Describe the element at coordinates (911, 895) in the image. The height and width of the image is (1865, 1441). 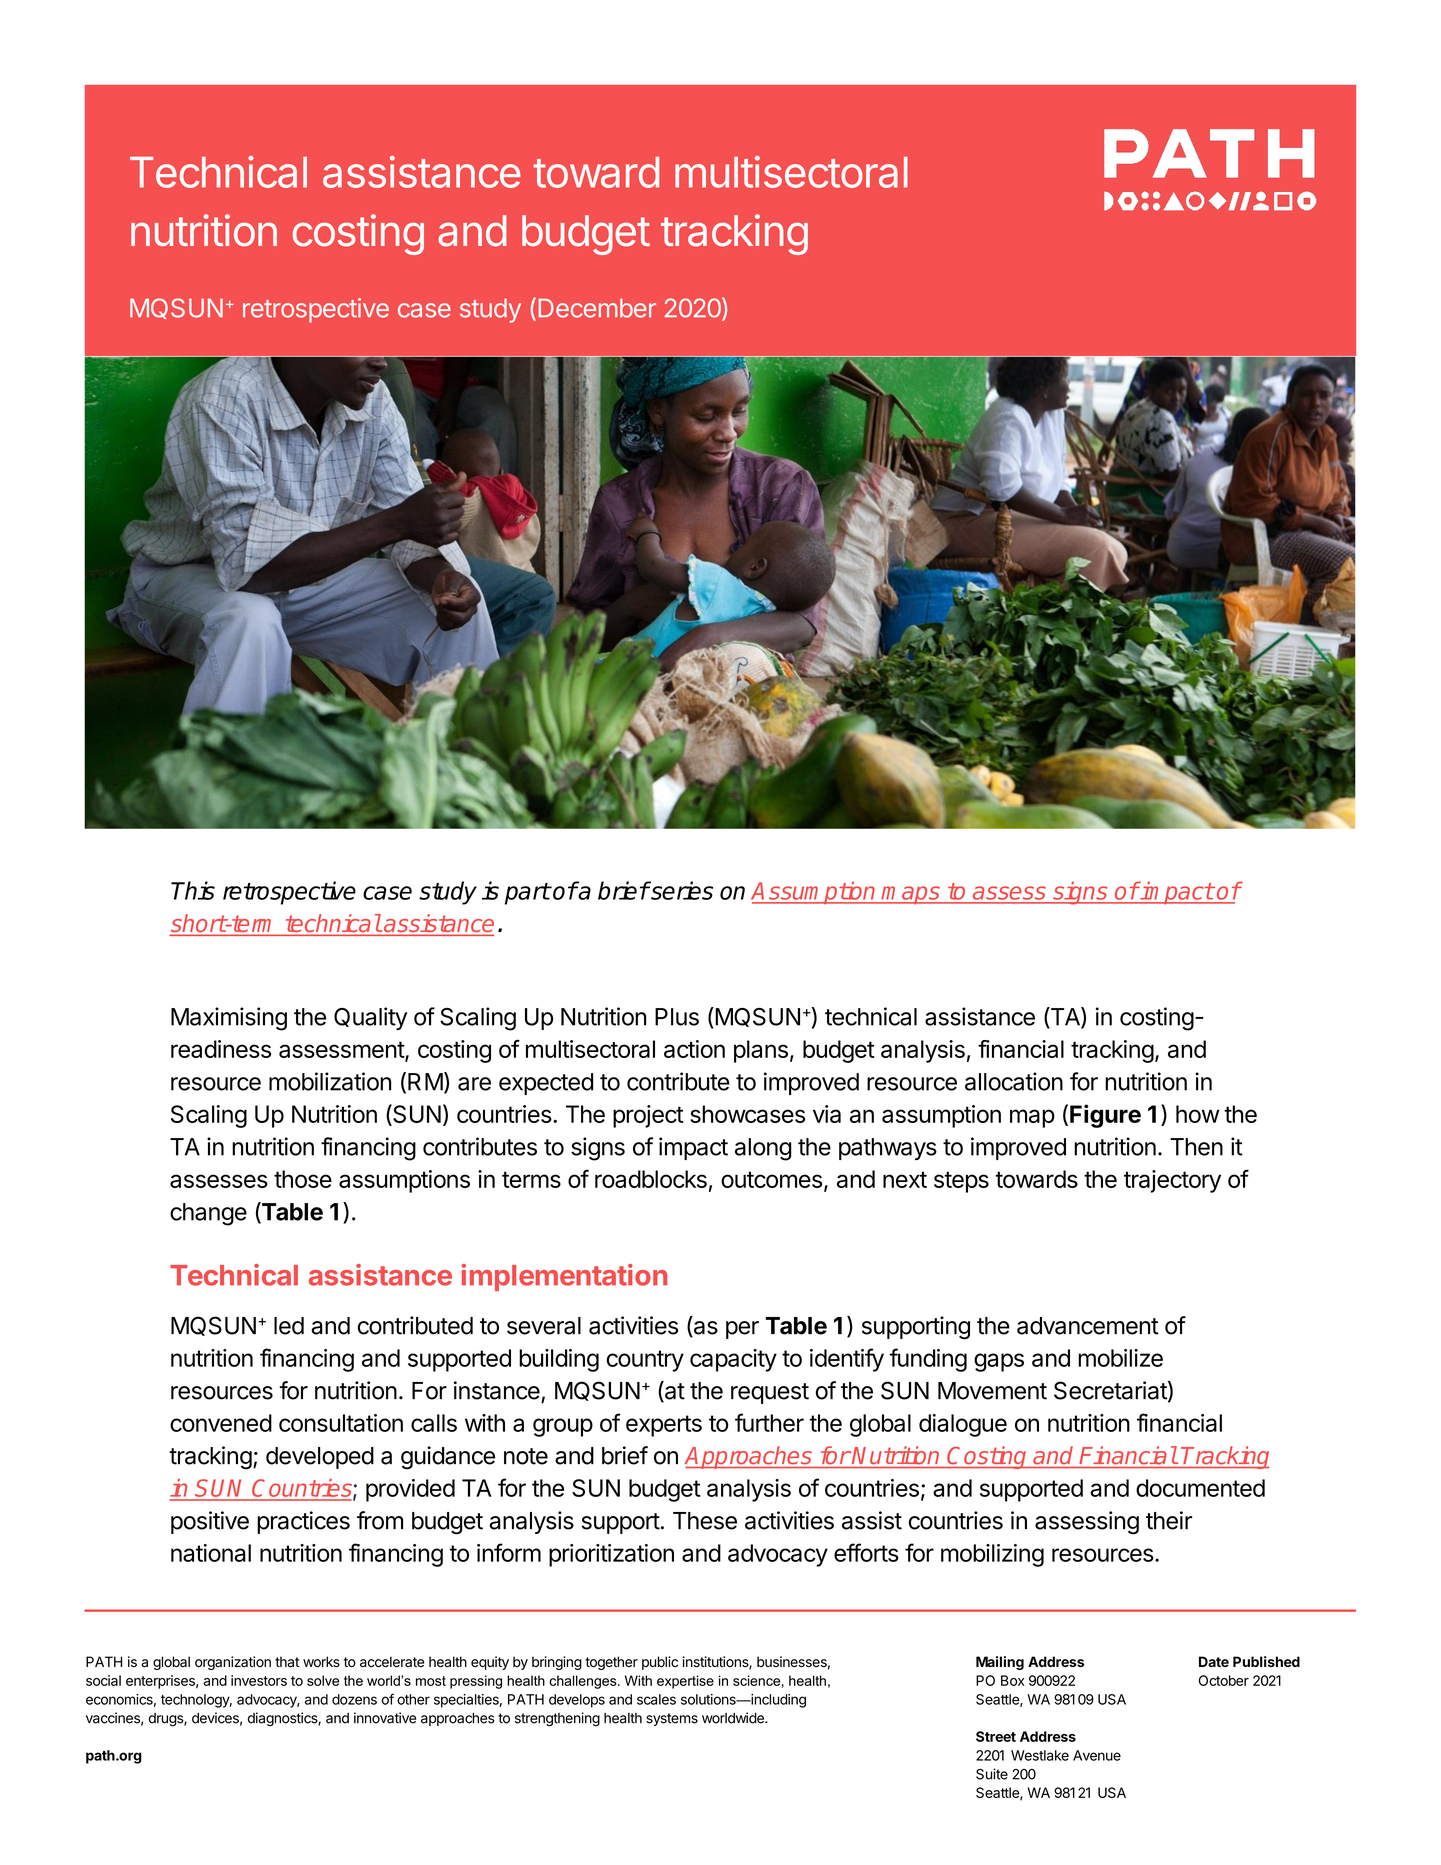
I see `maps` at that location.
